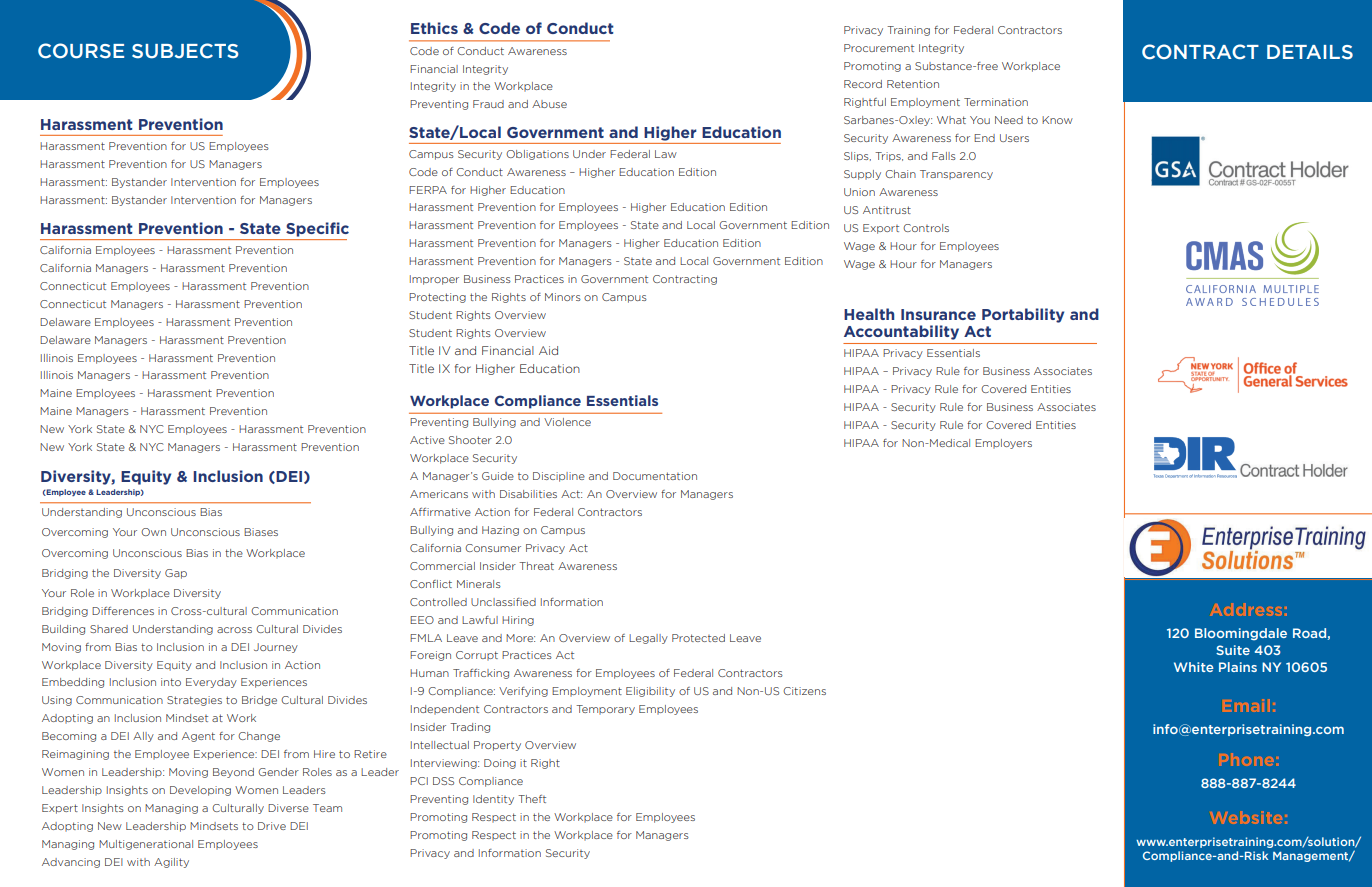 The width and height of the screenshot is (1372, 887). Describe the element at coordinates (1246, 609) in the screenshot. I see `Address` at that location.
